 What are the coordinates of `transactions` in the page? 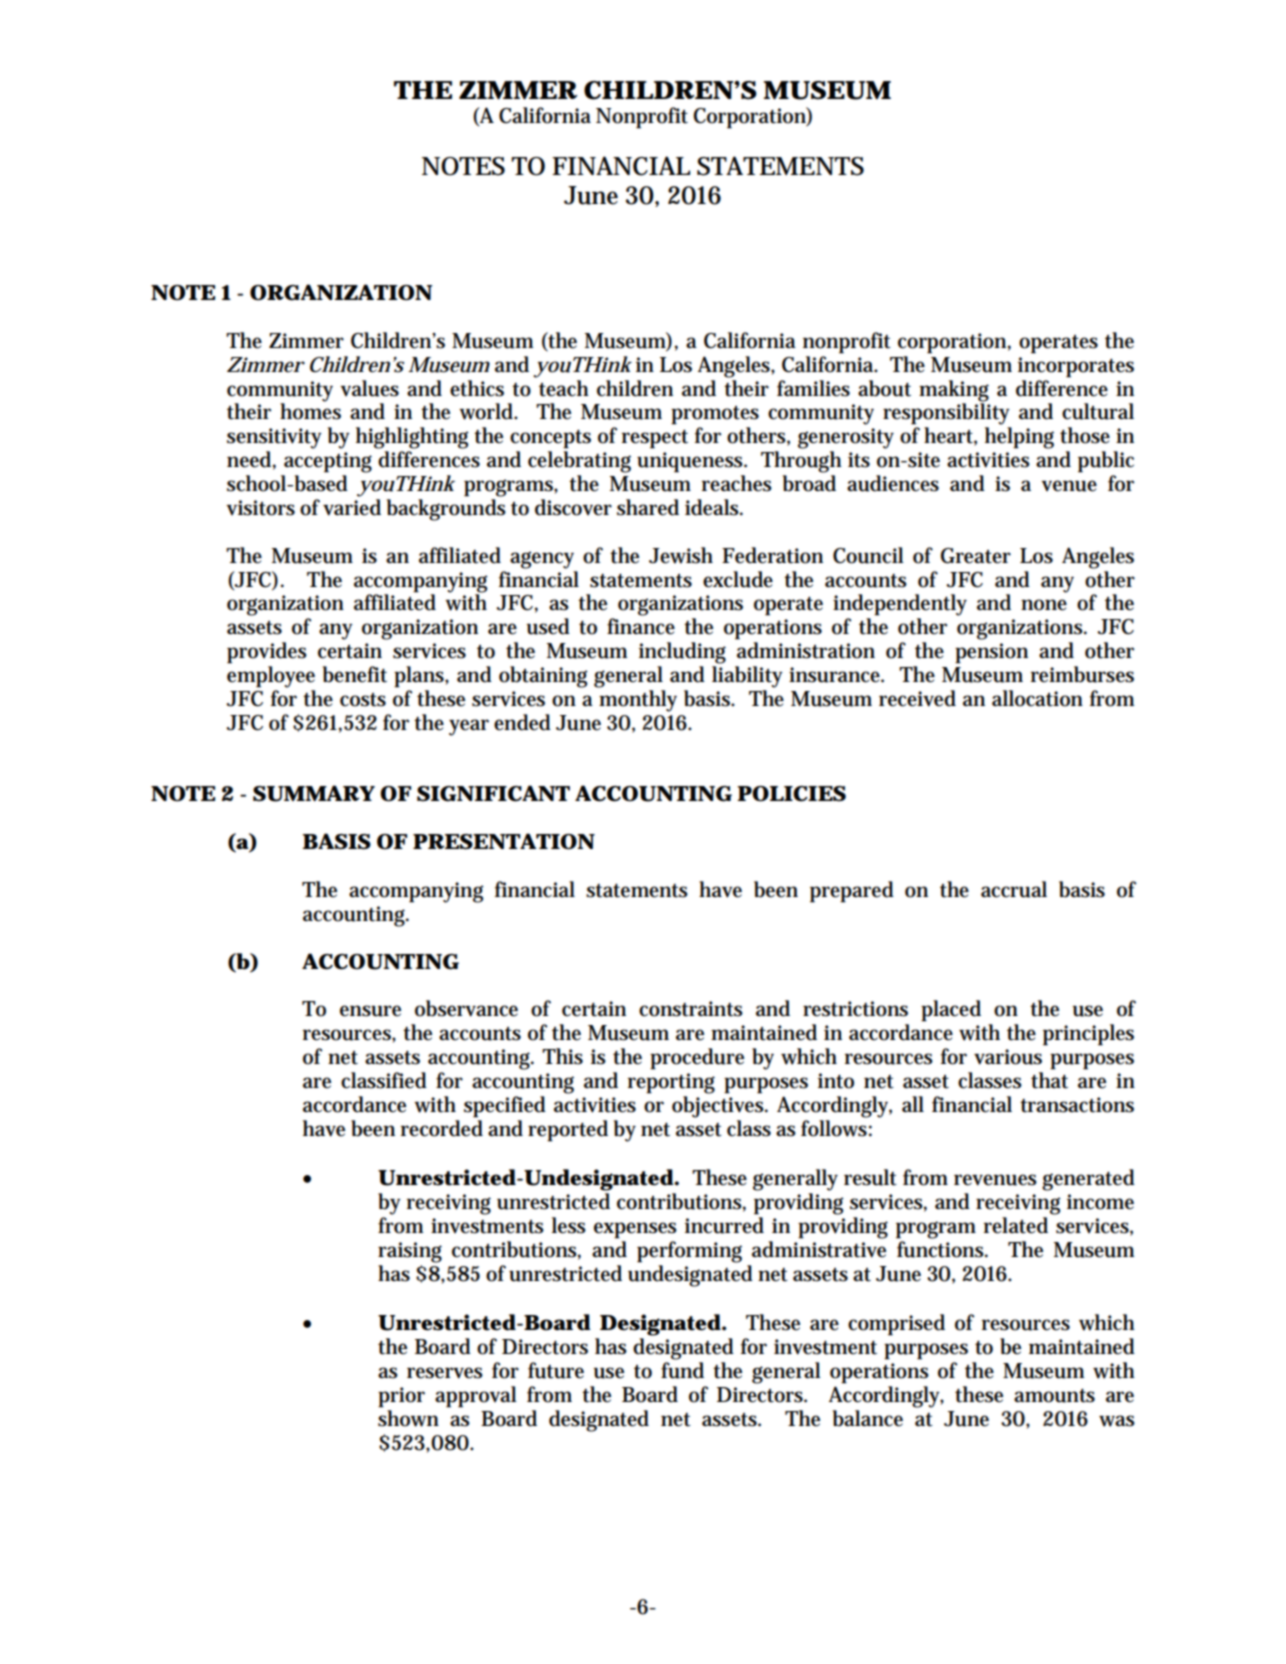 It's located at (1077, 1105).
